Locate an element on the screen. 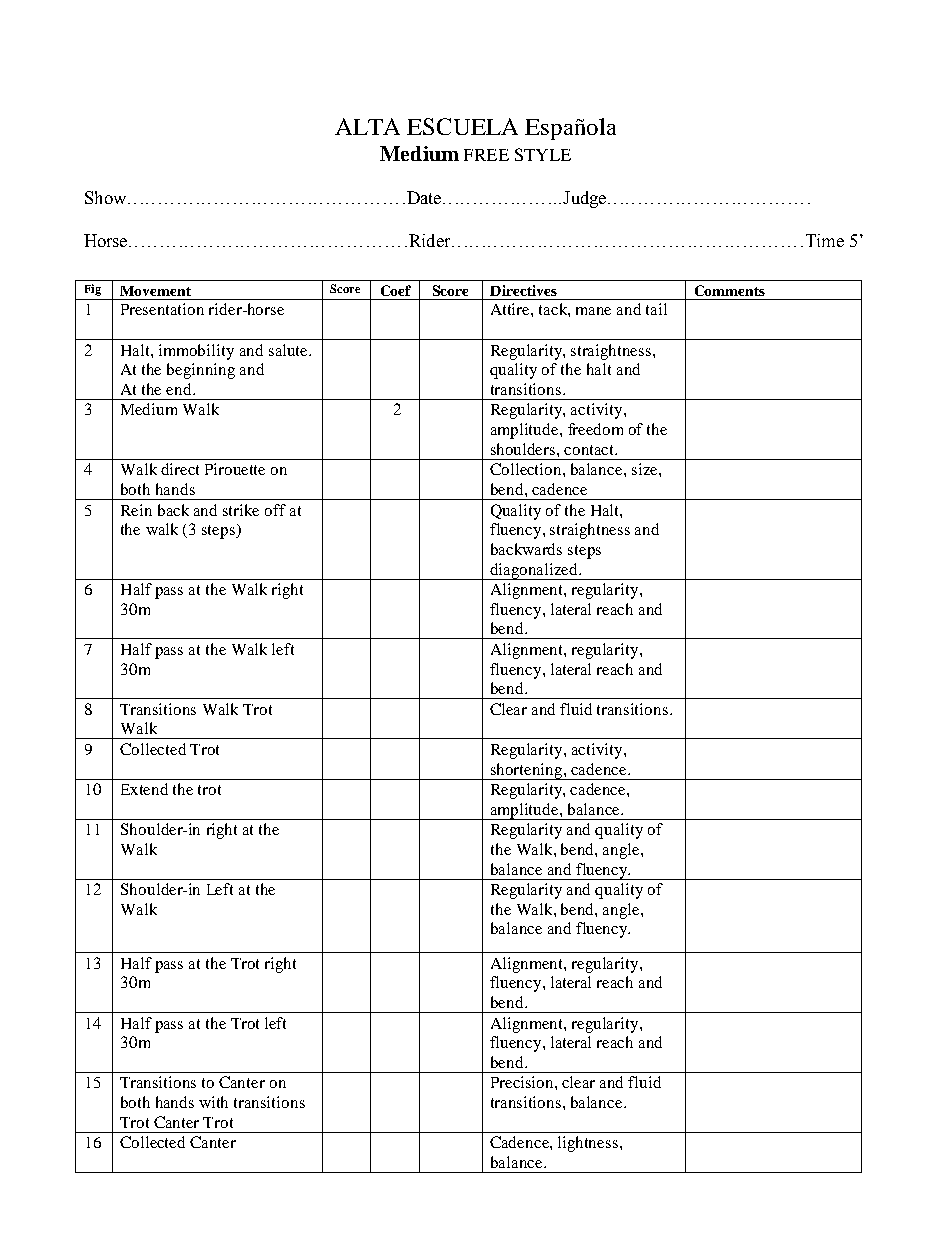  lightness is located at coordinates (589, 1144).
